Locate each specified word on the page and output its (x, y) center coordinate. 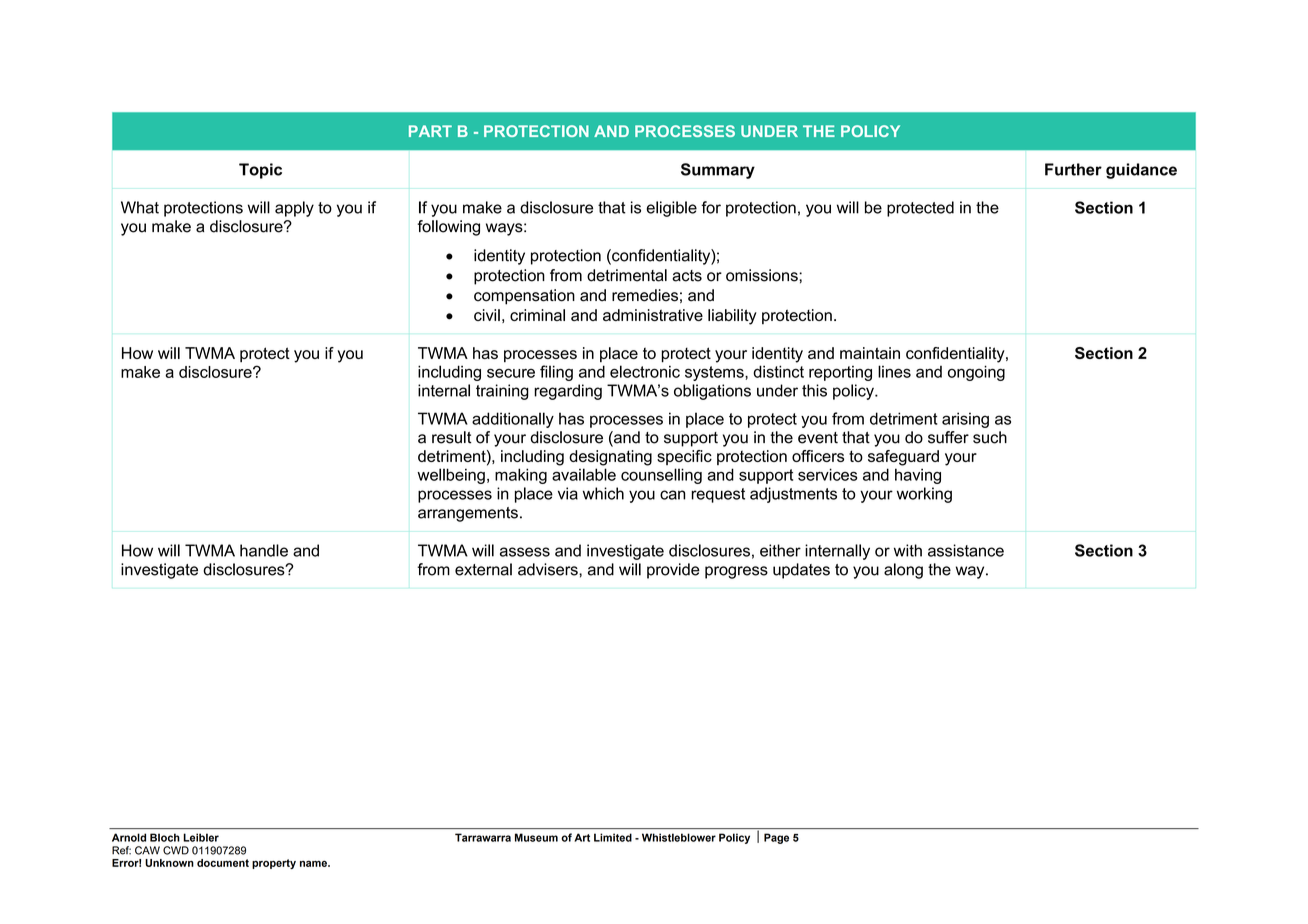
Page (776, 838)
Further (1073, 169)
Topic (260, 171)
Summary (718, 171)
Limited (613, 837)
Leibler (201, 837)
